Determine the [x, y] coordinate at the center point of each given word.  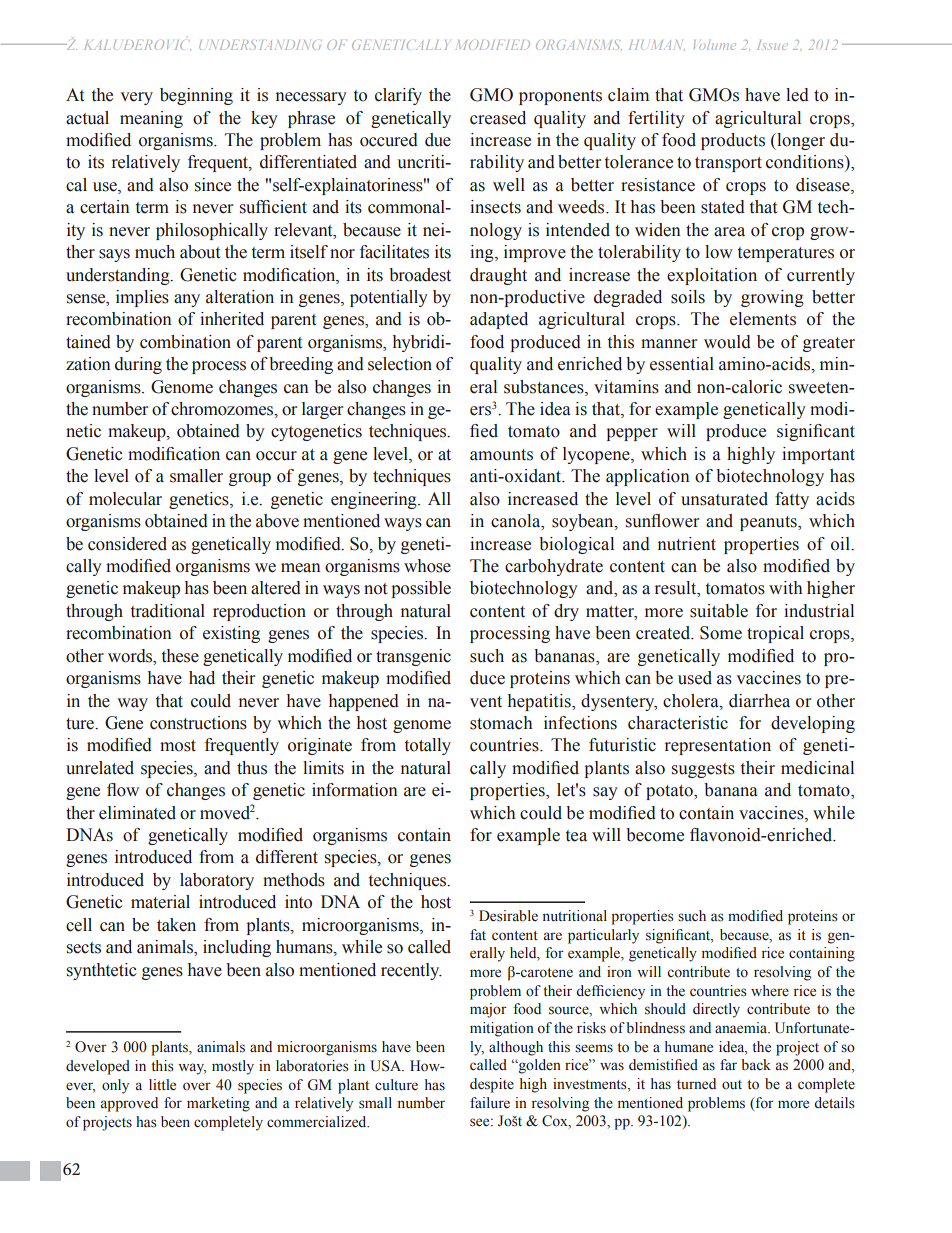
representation [718, 746]
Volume [715, 45]
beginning [196, 96]
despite [492, 1085]
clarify [398, 96]
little [162, 1085]
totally [428, 746]
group [250, 479]
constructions [198, 723]
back [756, 1064]
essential [682, 364]
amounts [501, 455]
